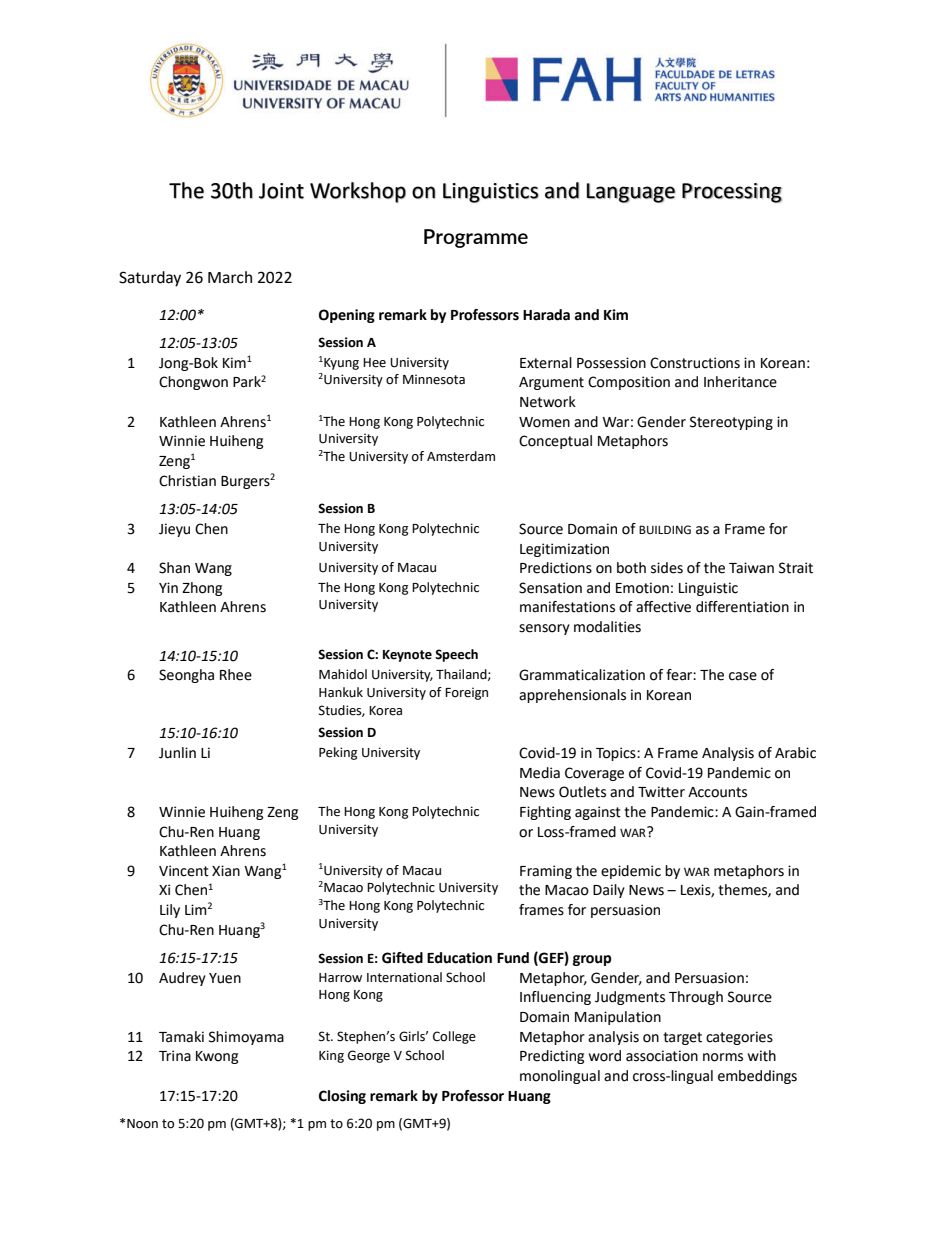  I want to click on College, so click(454, 1037).
